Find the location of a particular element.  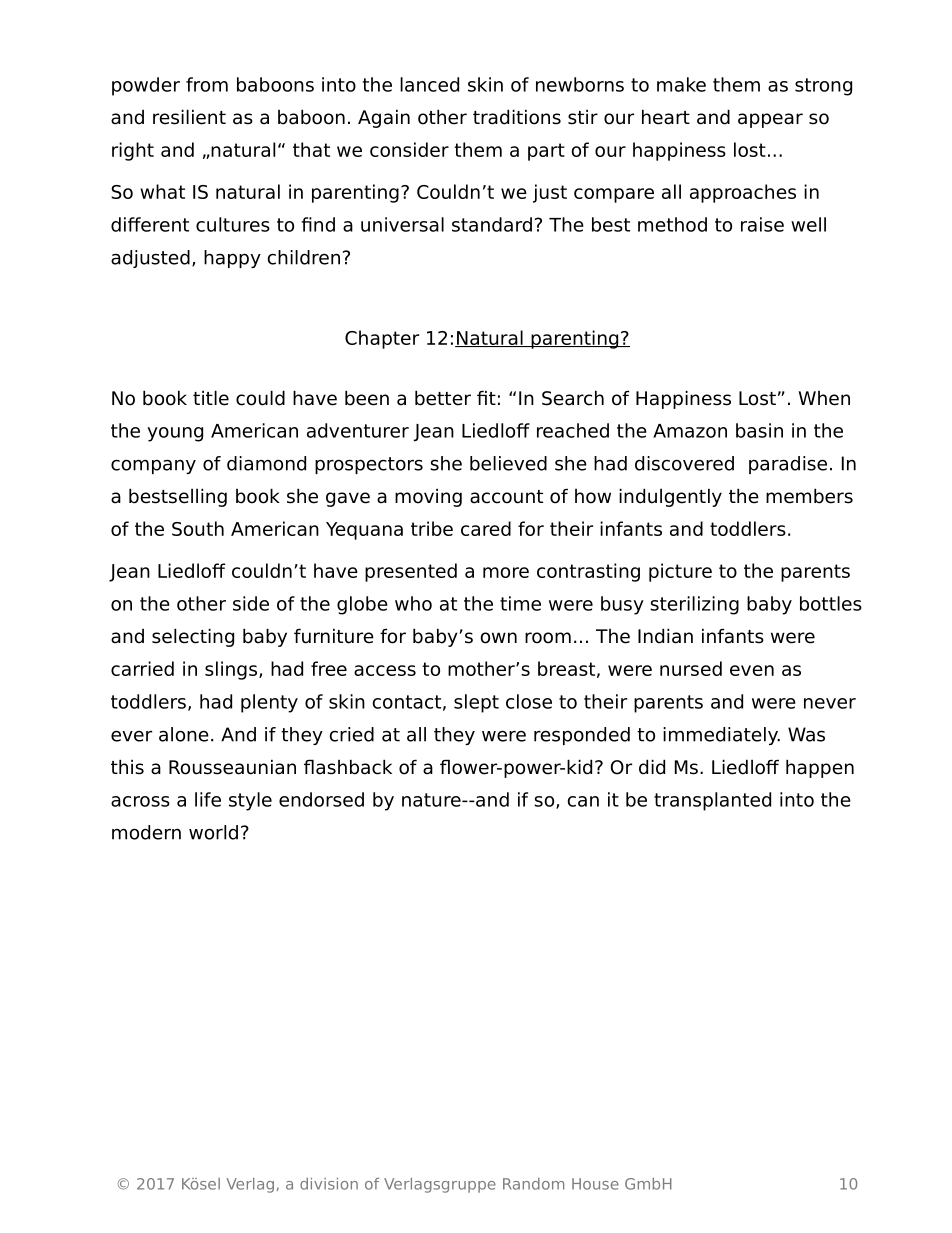

division is located at coordinates (329, 1184).
